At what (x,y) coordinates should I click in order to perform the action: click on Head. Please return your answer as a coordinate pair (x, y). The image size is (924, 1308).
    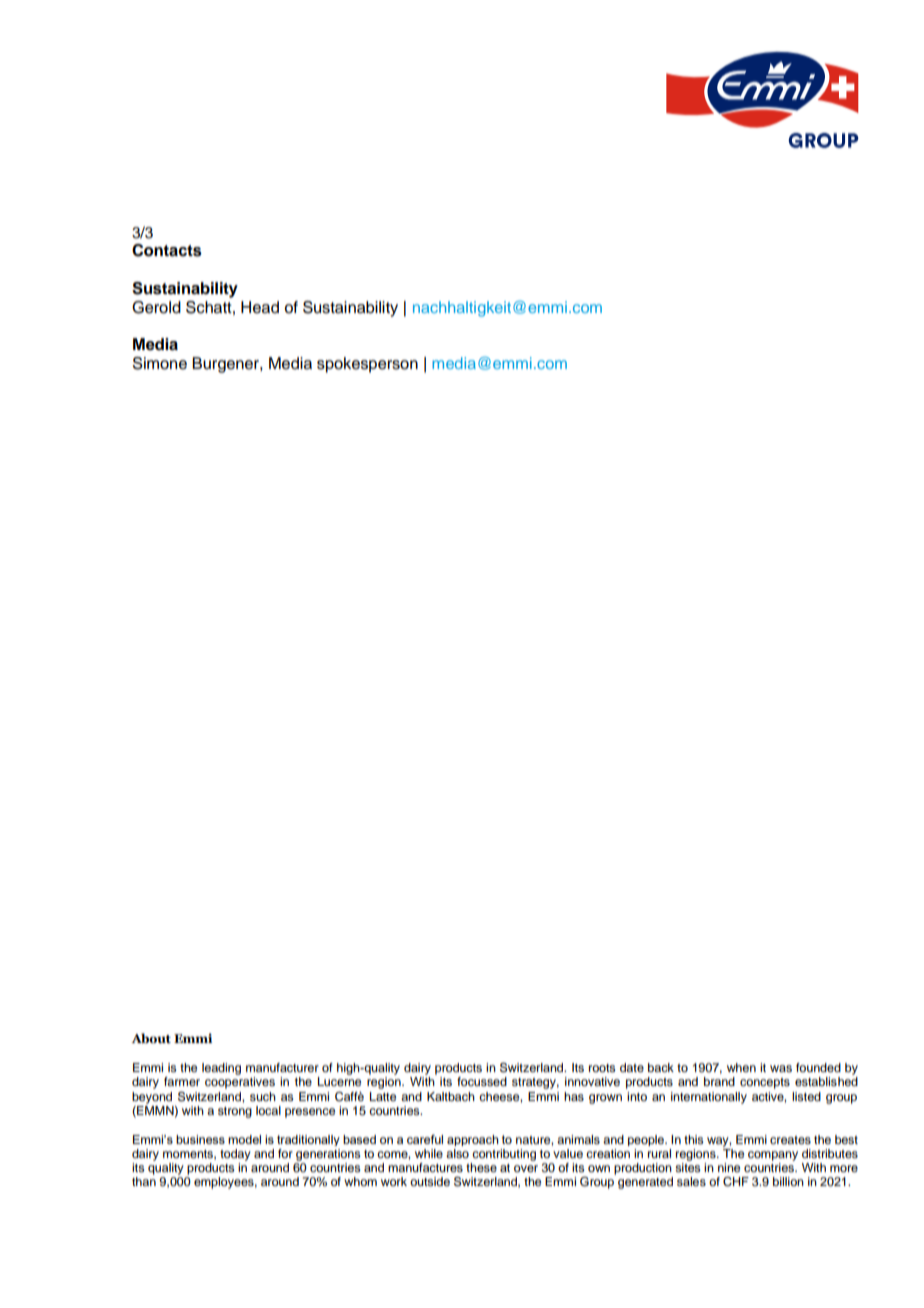
    Looking at the image, I should click on (260, 307).
